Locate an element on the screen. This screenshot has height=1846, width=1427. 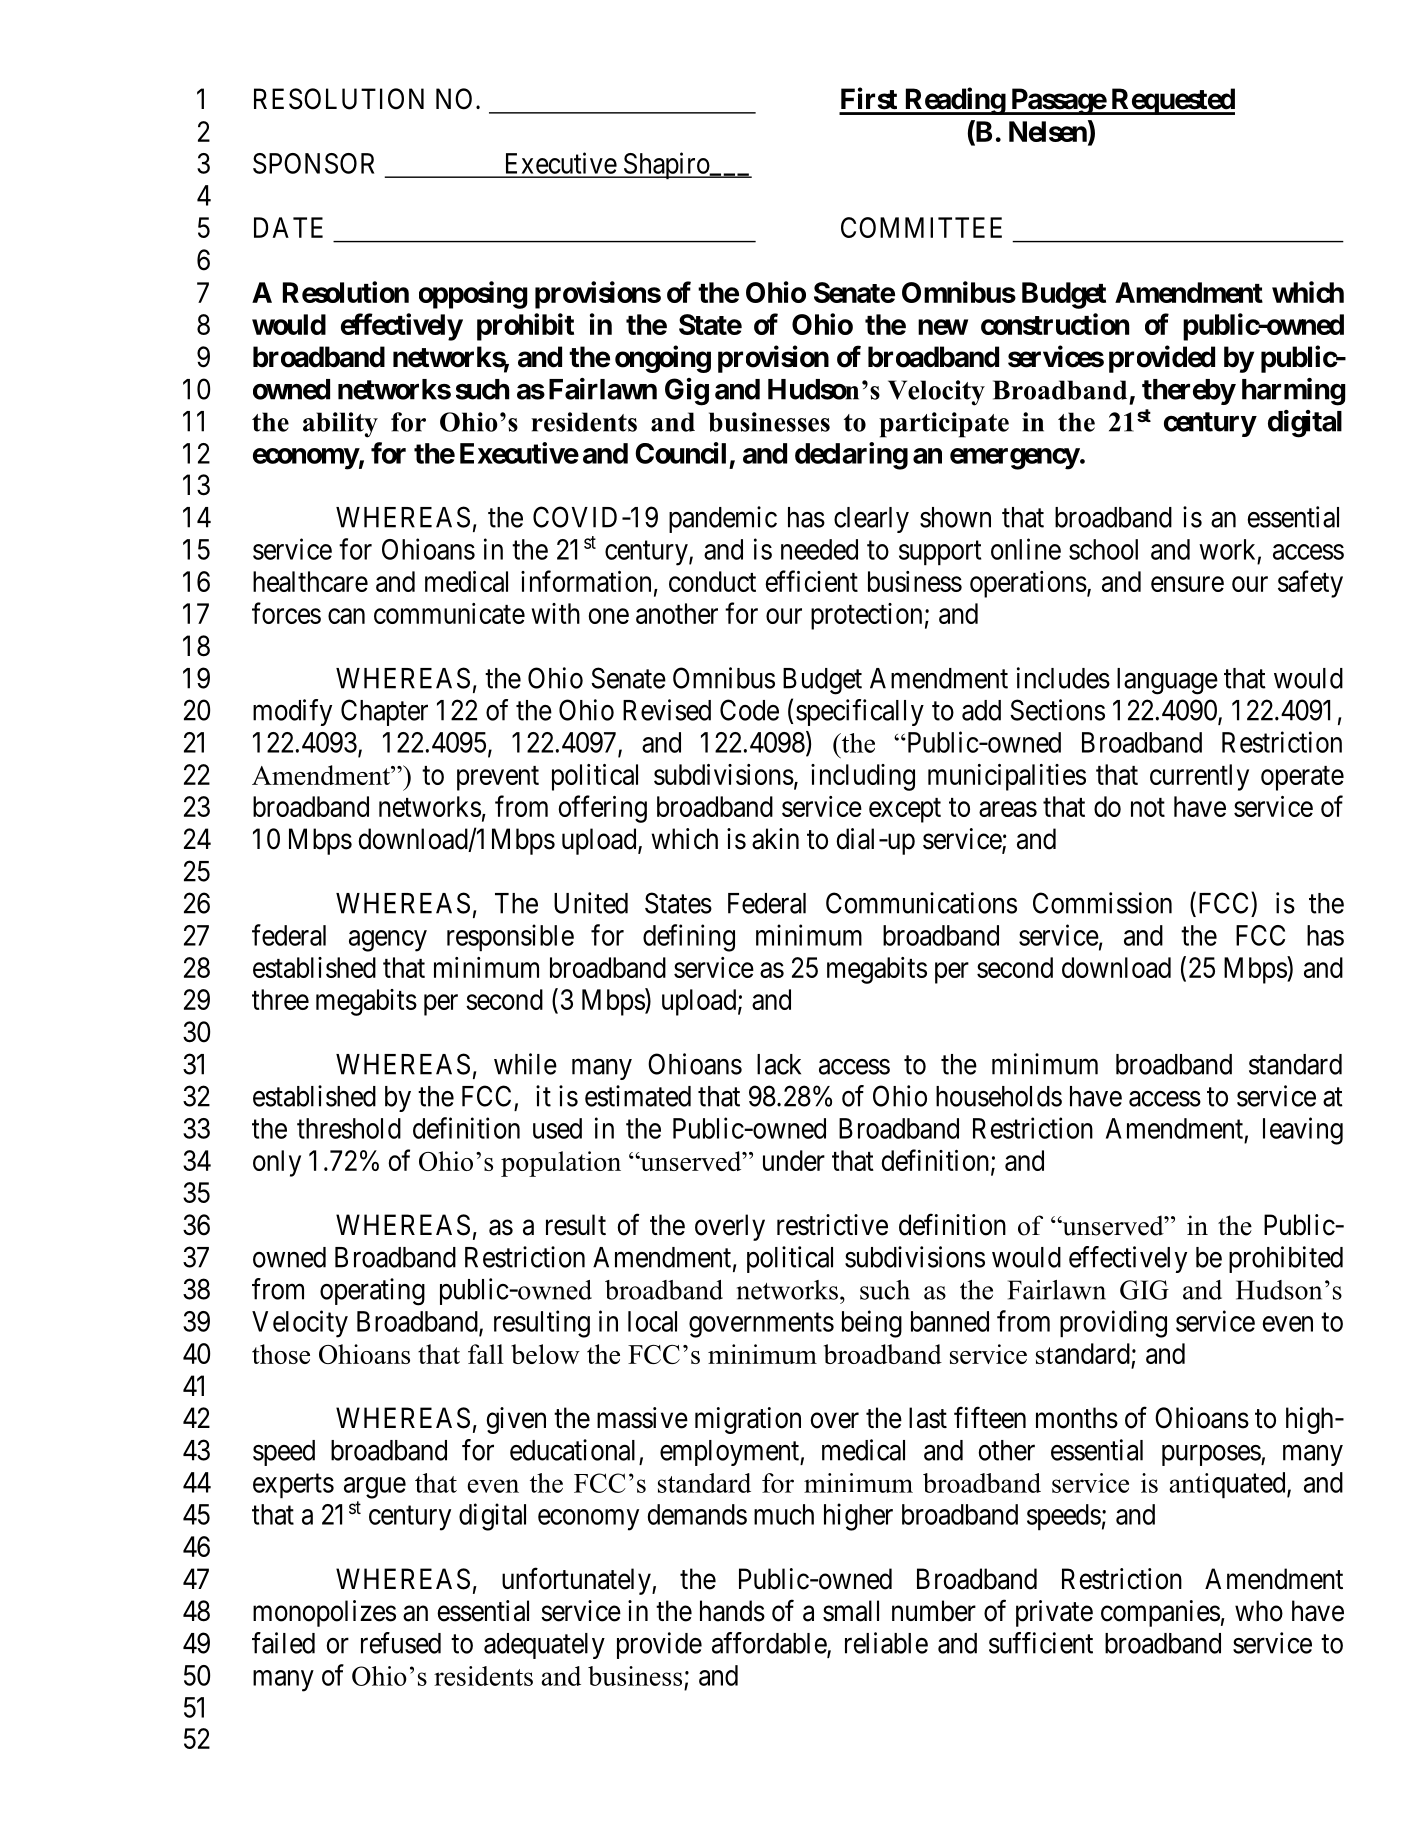
SPONSOR is located at coordinates (313, 163).
